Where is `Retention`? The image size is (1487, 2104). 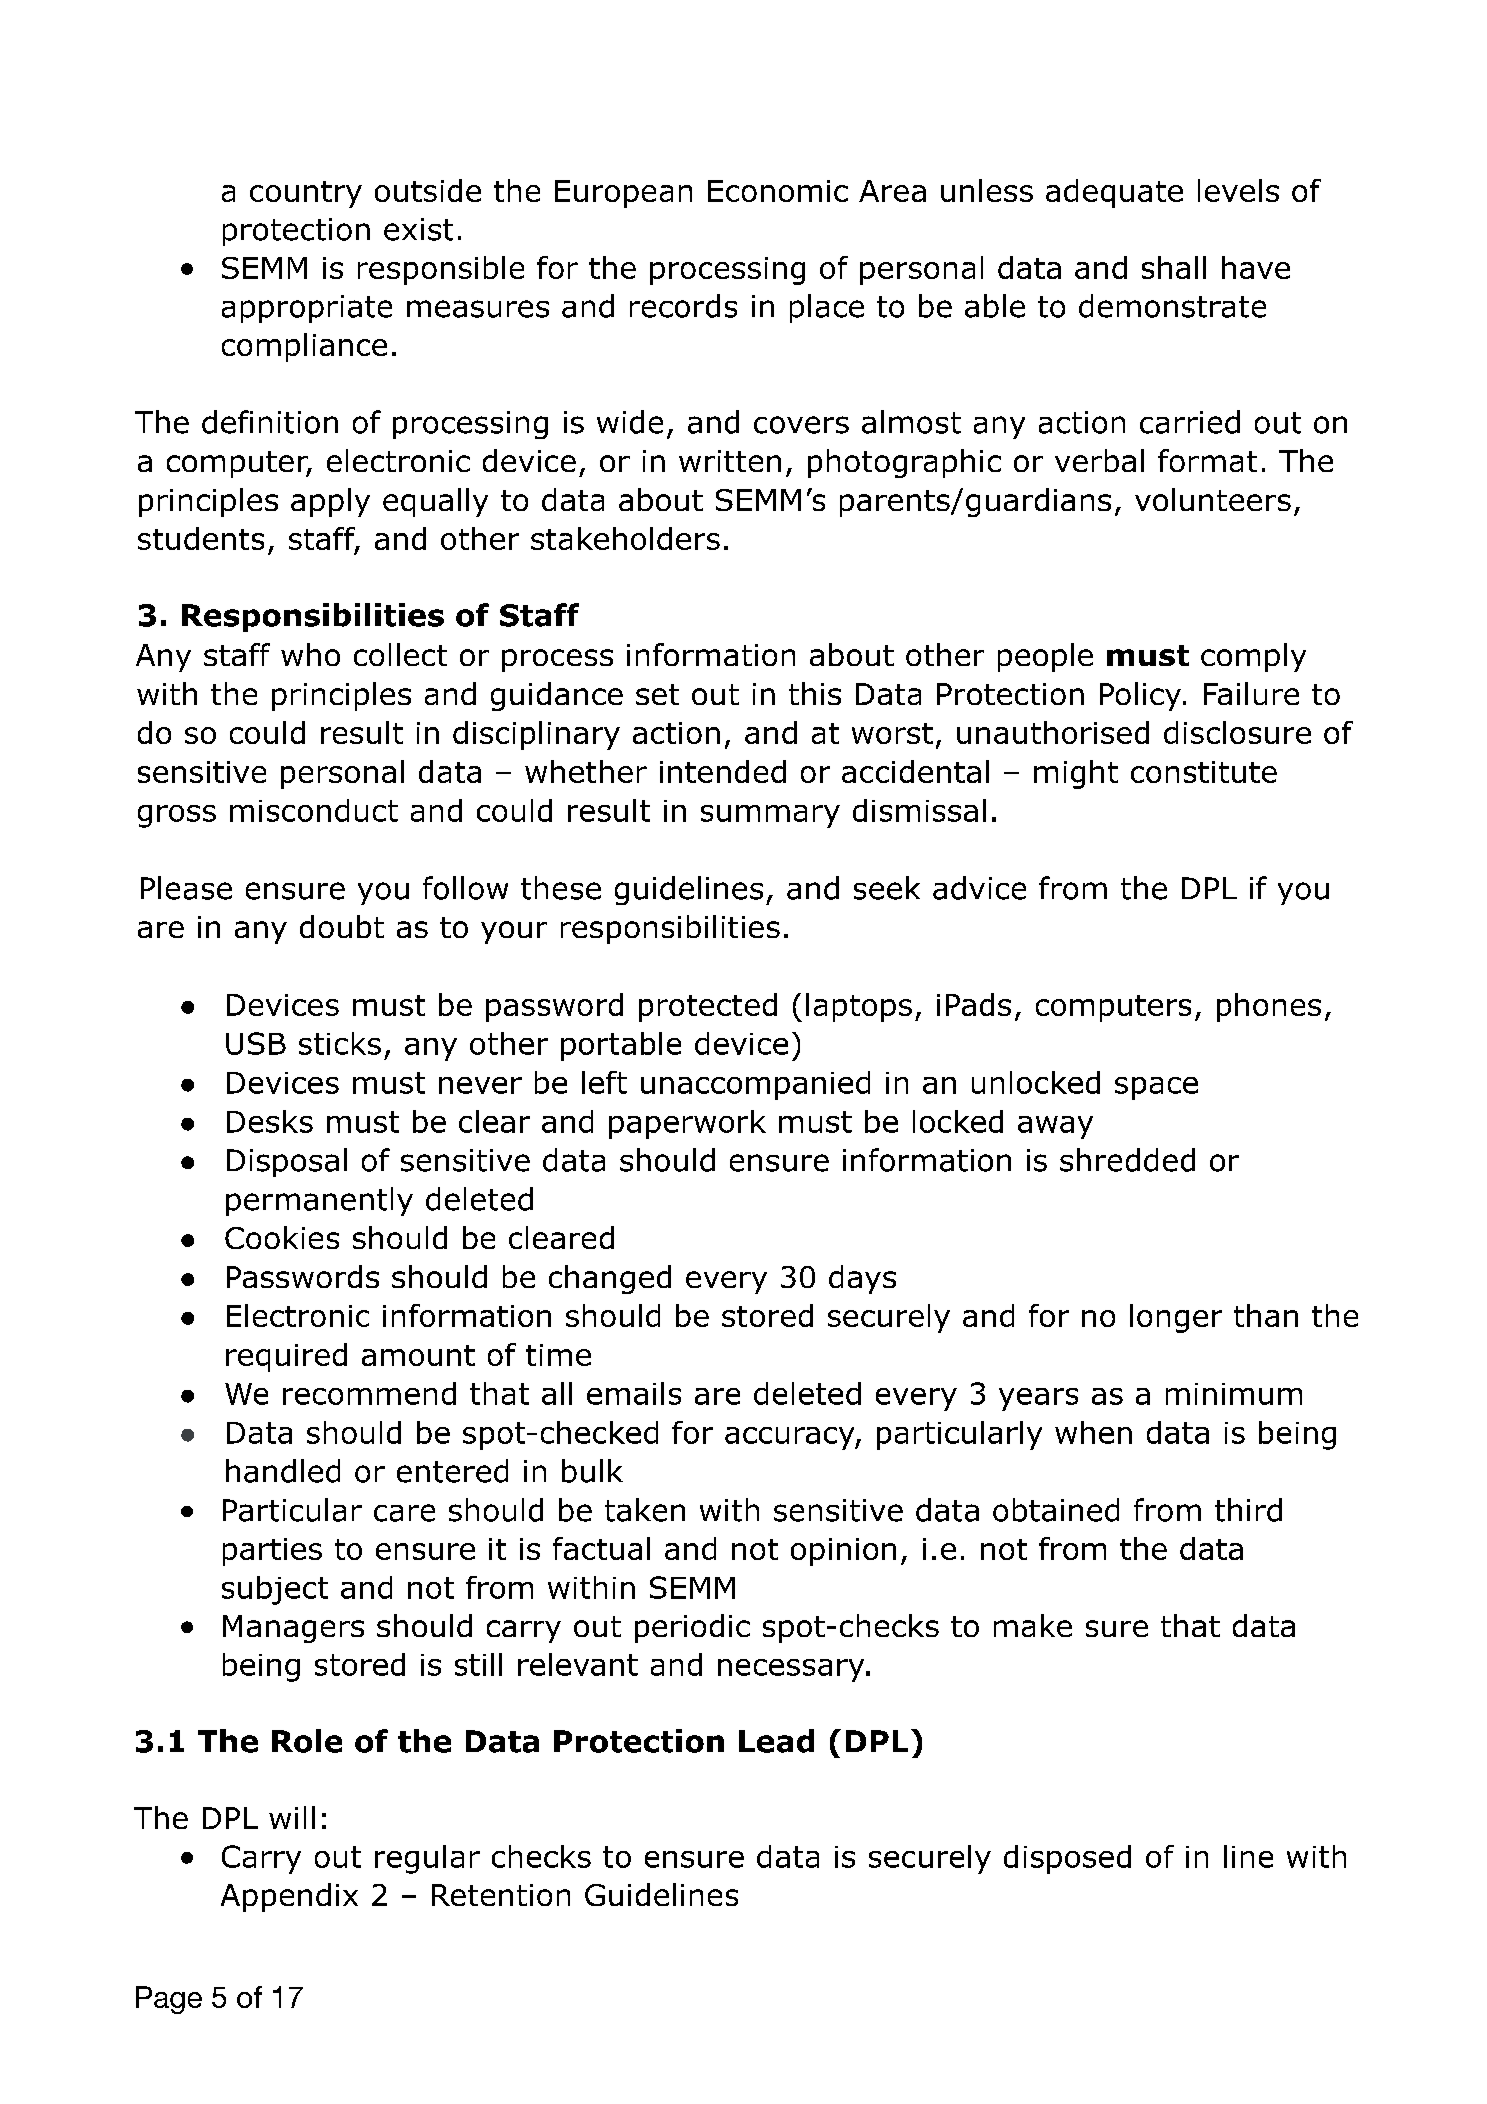 Retention is located at coordinates (501, 1895).
